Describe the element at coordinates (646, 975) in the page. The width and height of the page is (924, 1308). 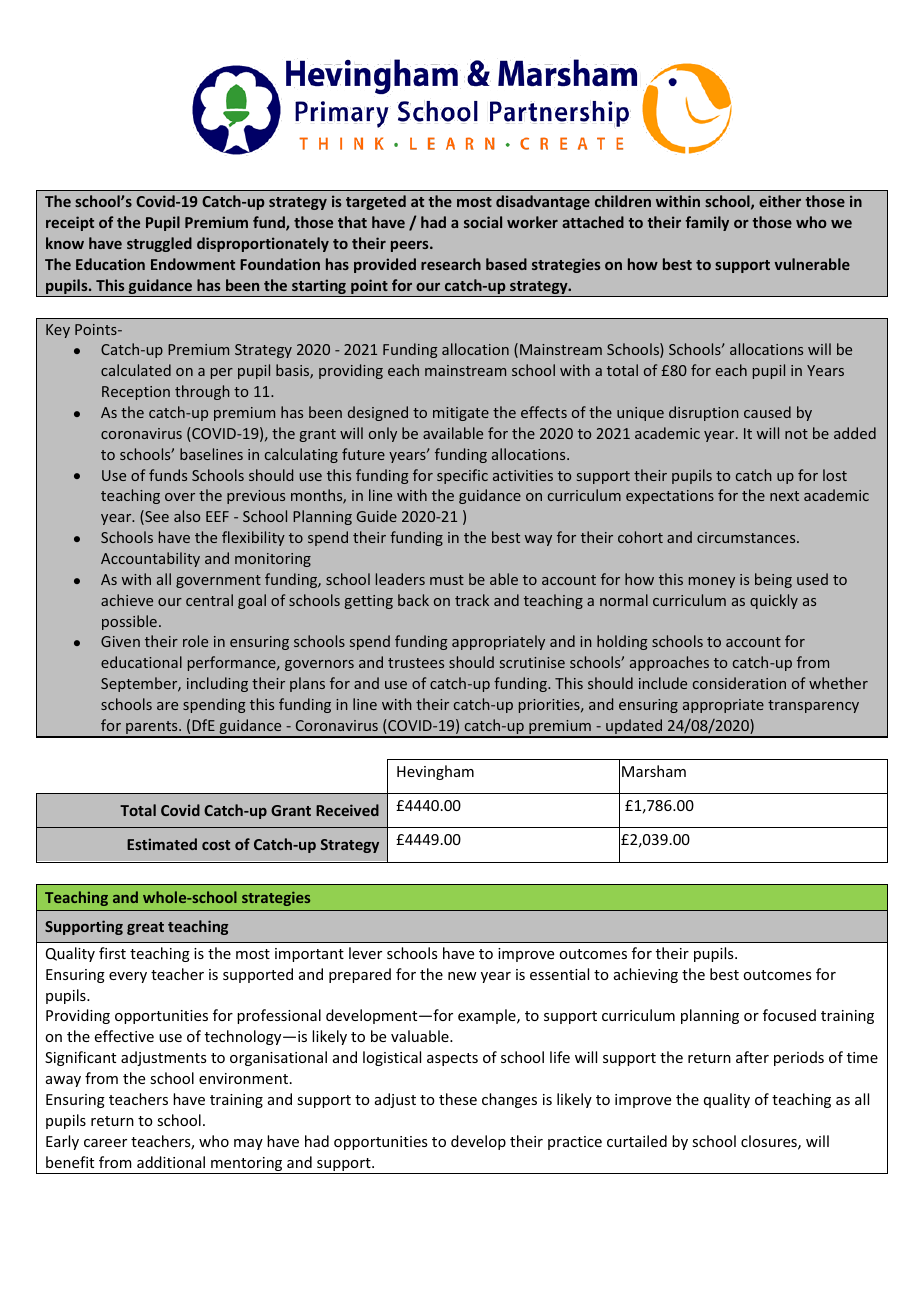
I see `achieving` at that location.
